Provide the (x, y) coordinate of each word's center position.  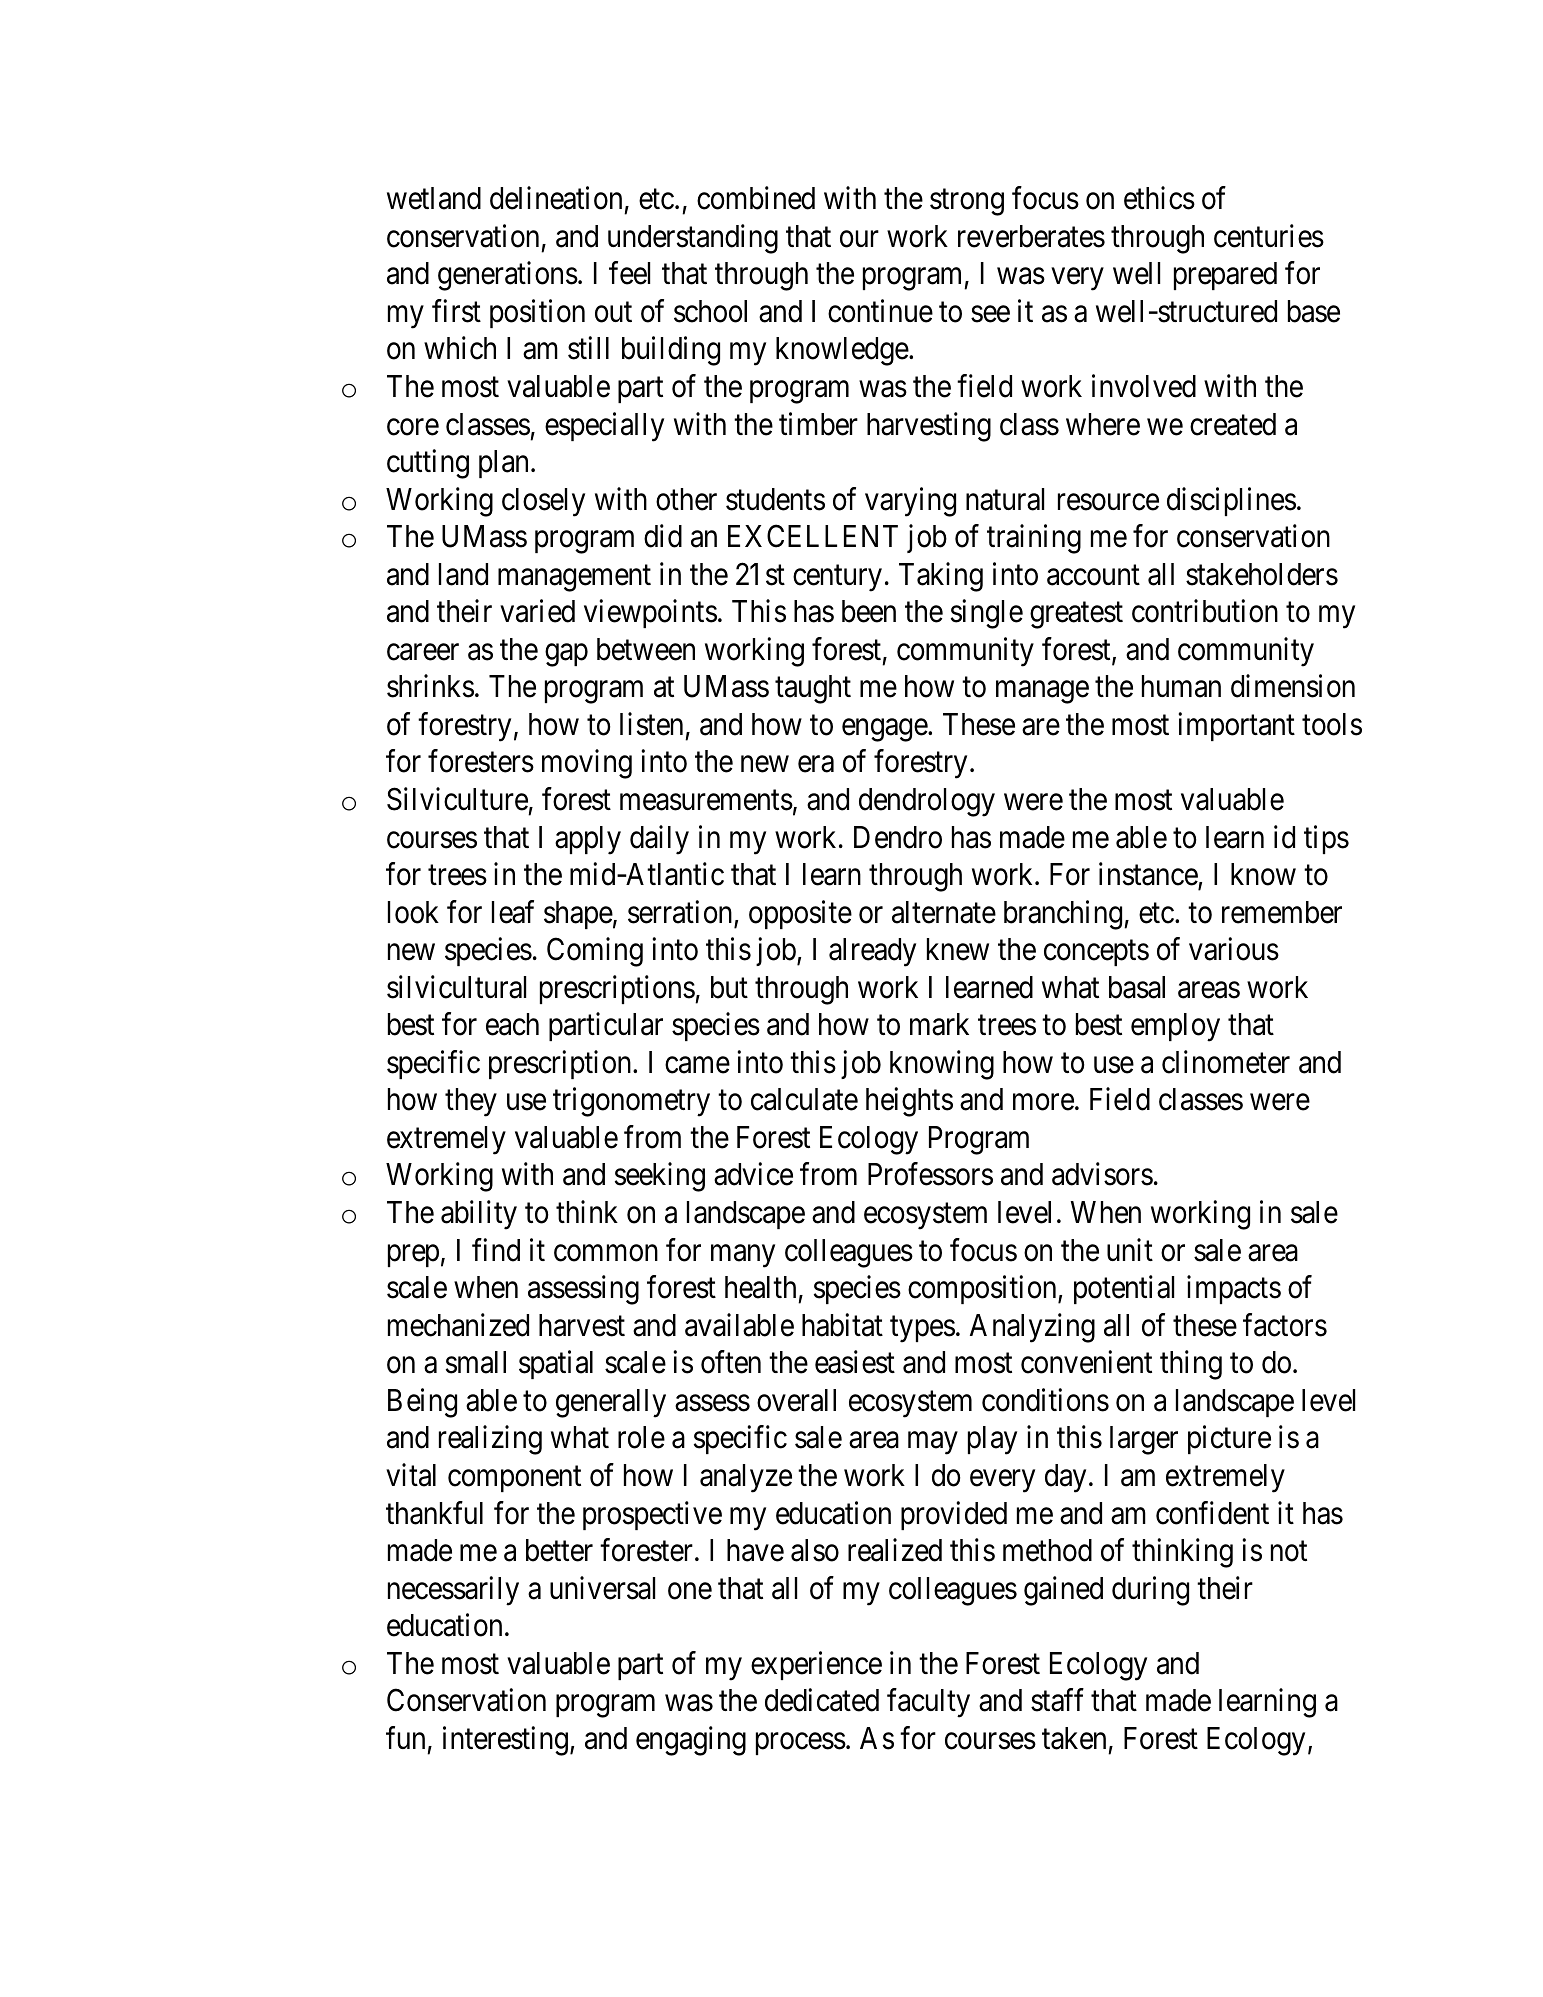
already (872, 952)
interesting (505, 1741)
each (512, 1024)
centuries (1269, 236)
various (1234, 949)
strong (967, 203)
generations (508, 276)
